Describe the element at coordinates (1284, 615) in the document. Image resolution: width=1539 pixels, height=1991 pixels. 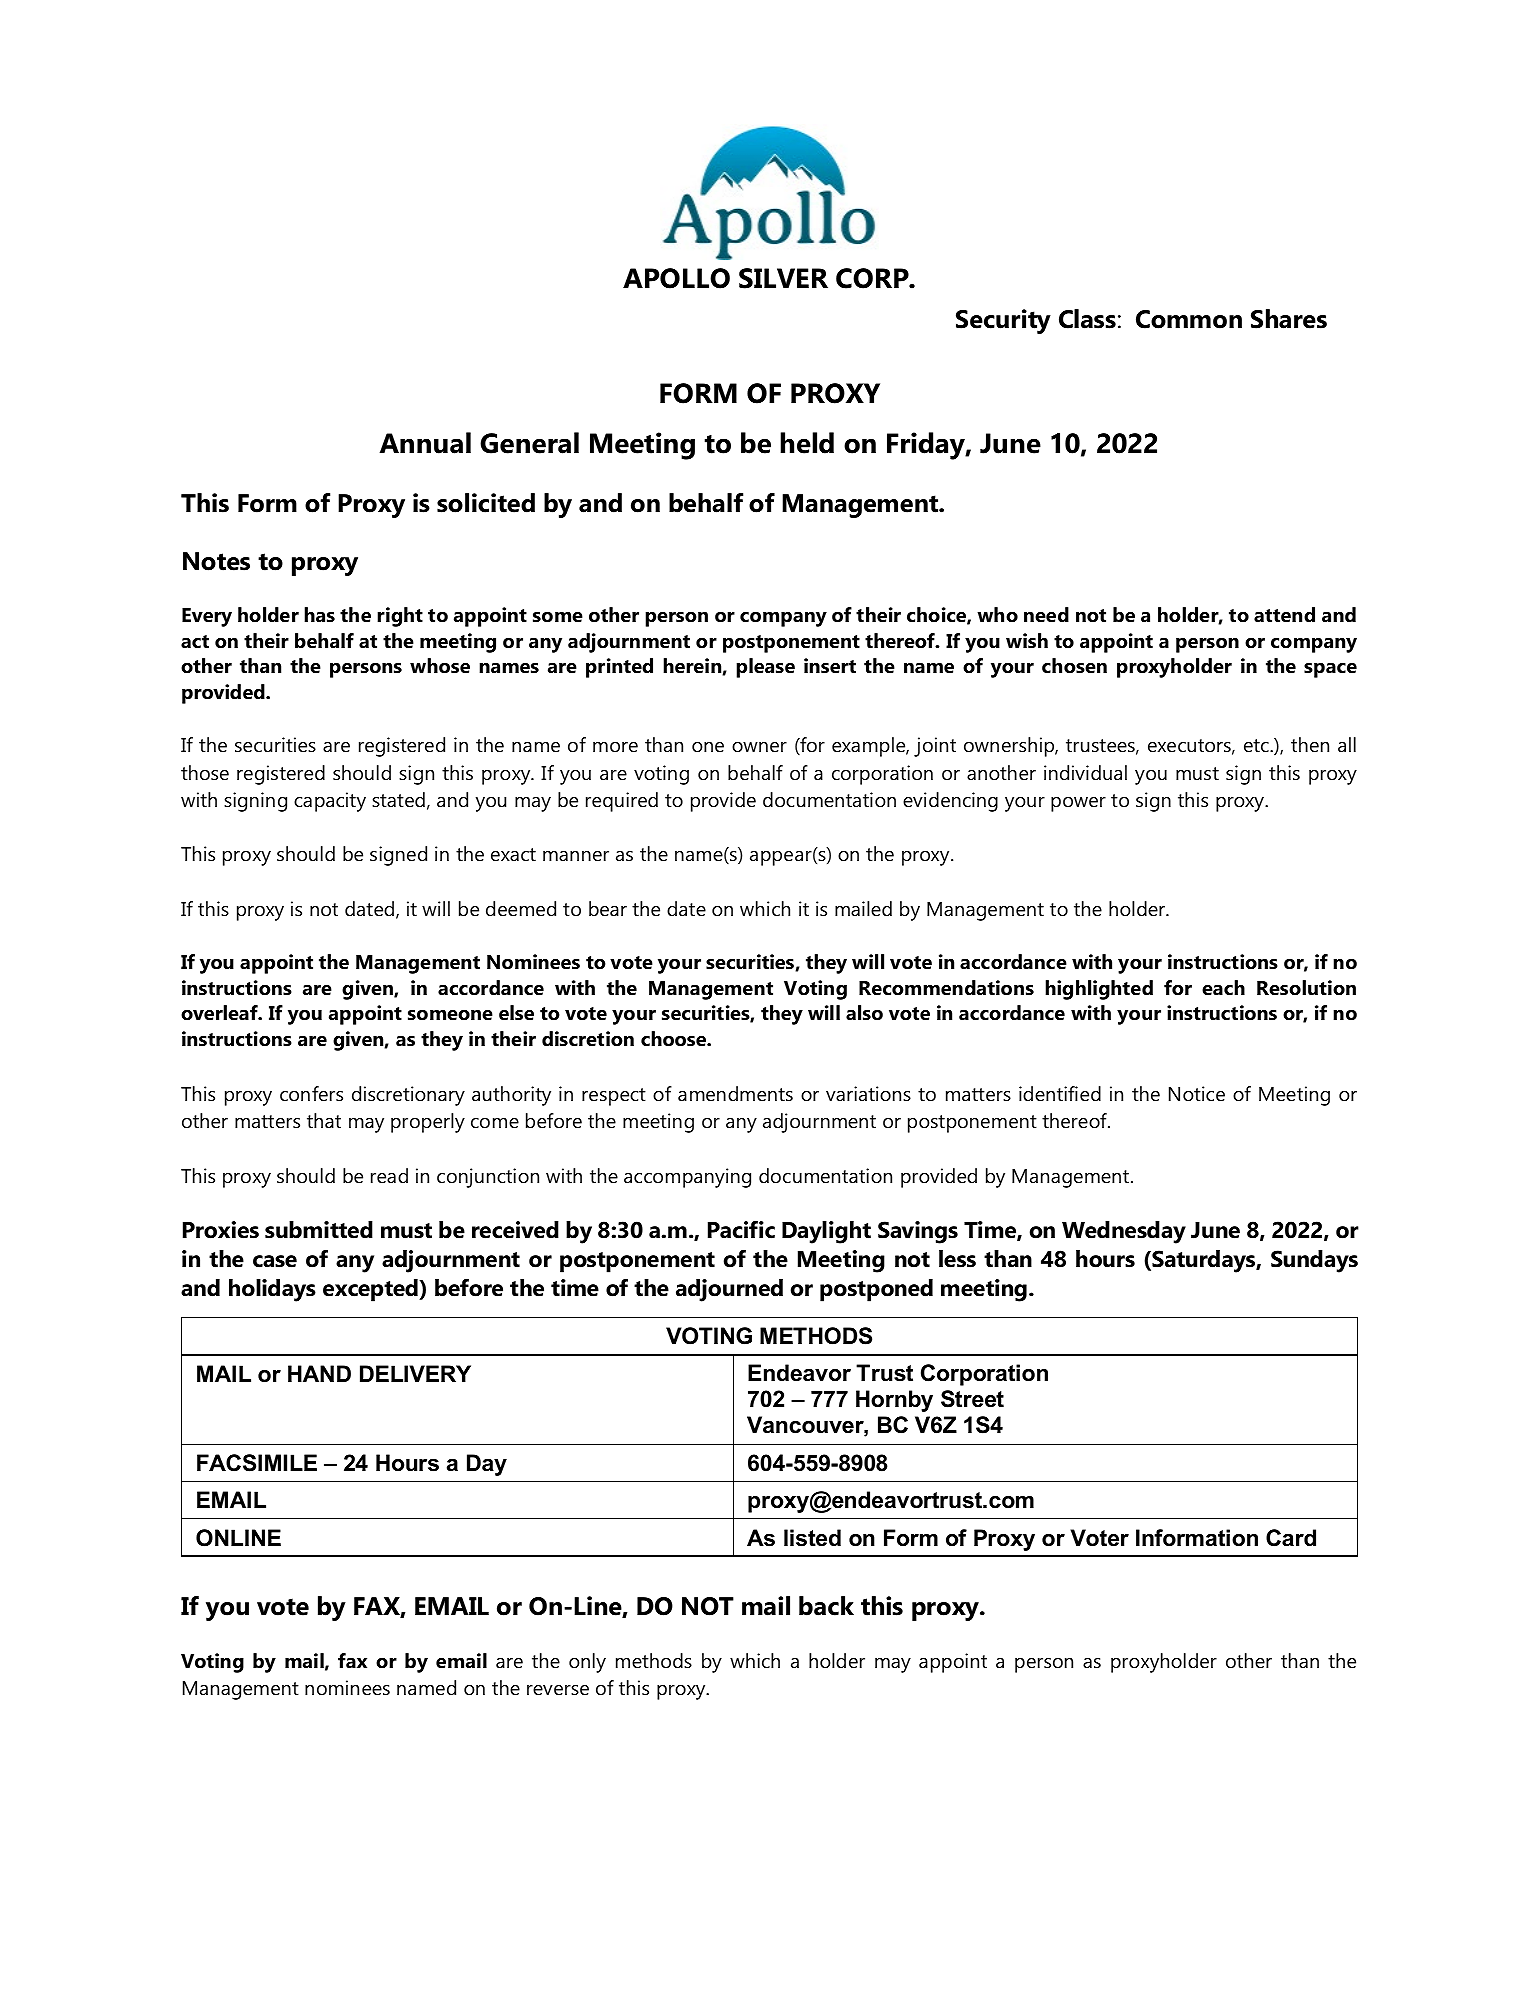
I see `attend` at that location.
